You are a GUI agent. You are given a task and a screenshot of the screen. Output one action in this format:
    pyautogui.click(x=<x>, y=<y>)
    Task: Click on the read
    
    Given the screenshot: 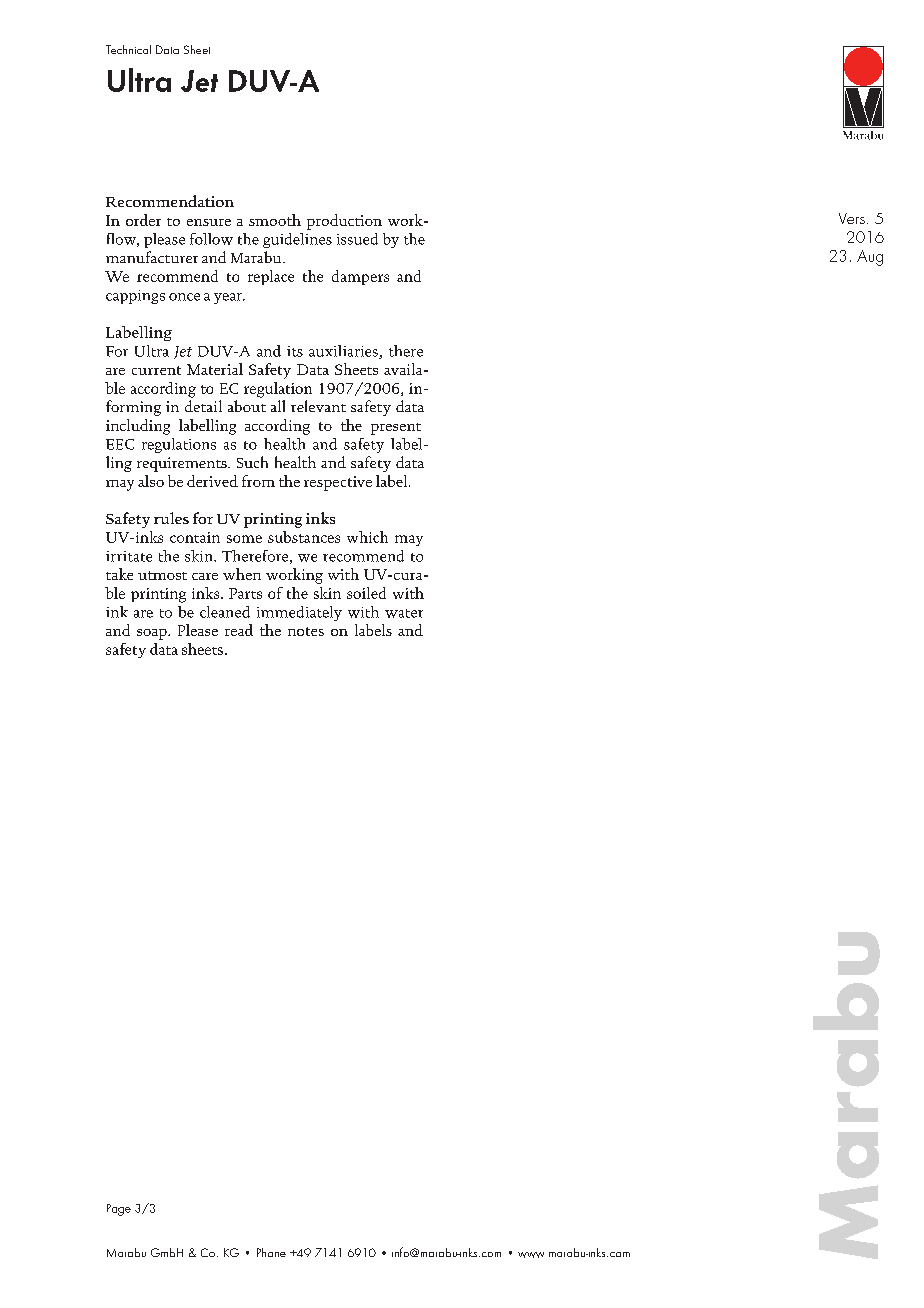 What is the action you would take?
    pyautogui.click(x=239, y=630)
